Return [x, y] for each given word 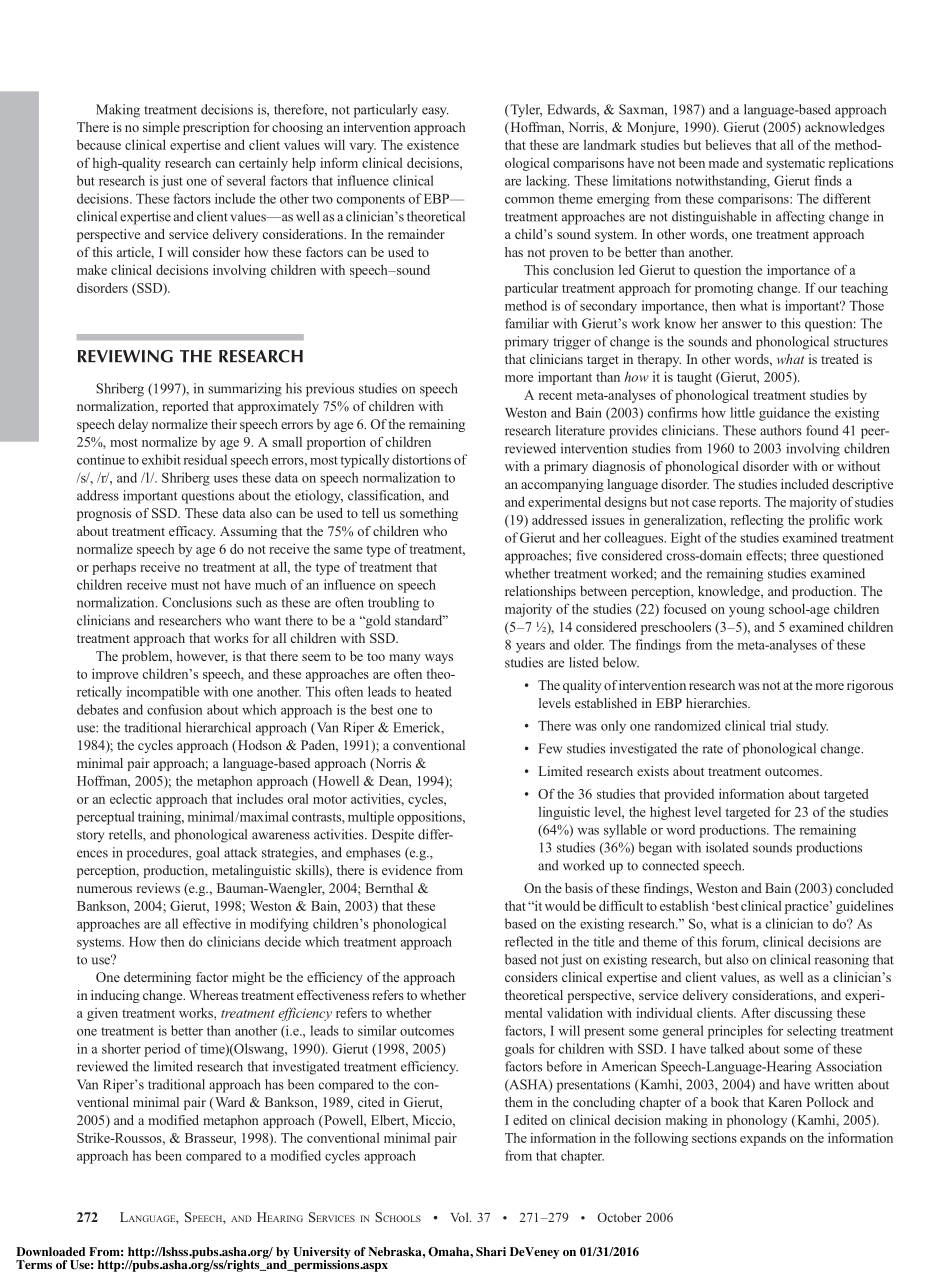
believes [728, 144]
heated [433, 691]
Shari [491, 1251]
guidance [784, 414]
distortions [421, 459]
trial [781, 725]
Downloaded [50, 1251]
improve [115, 675]
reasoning [842, 961]
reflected [529, 941]
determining [157, 978]
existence [433, 145]
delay [133, 425]
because [99, 144]
